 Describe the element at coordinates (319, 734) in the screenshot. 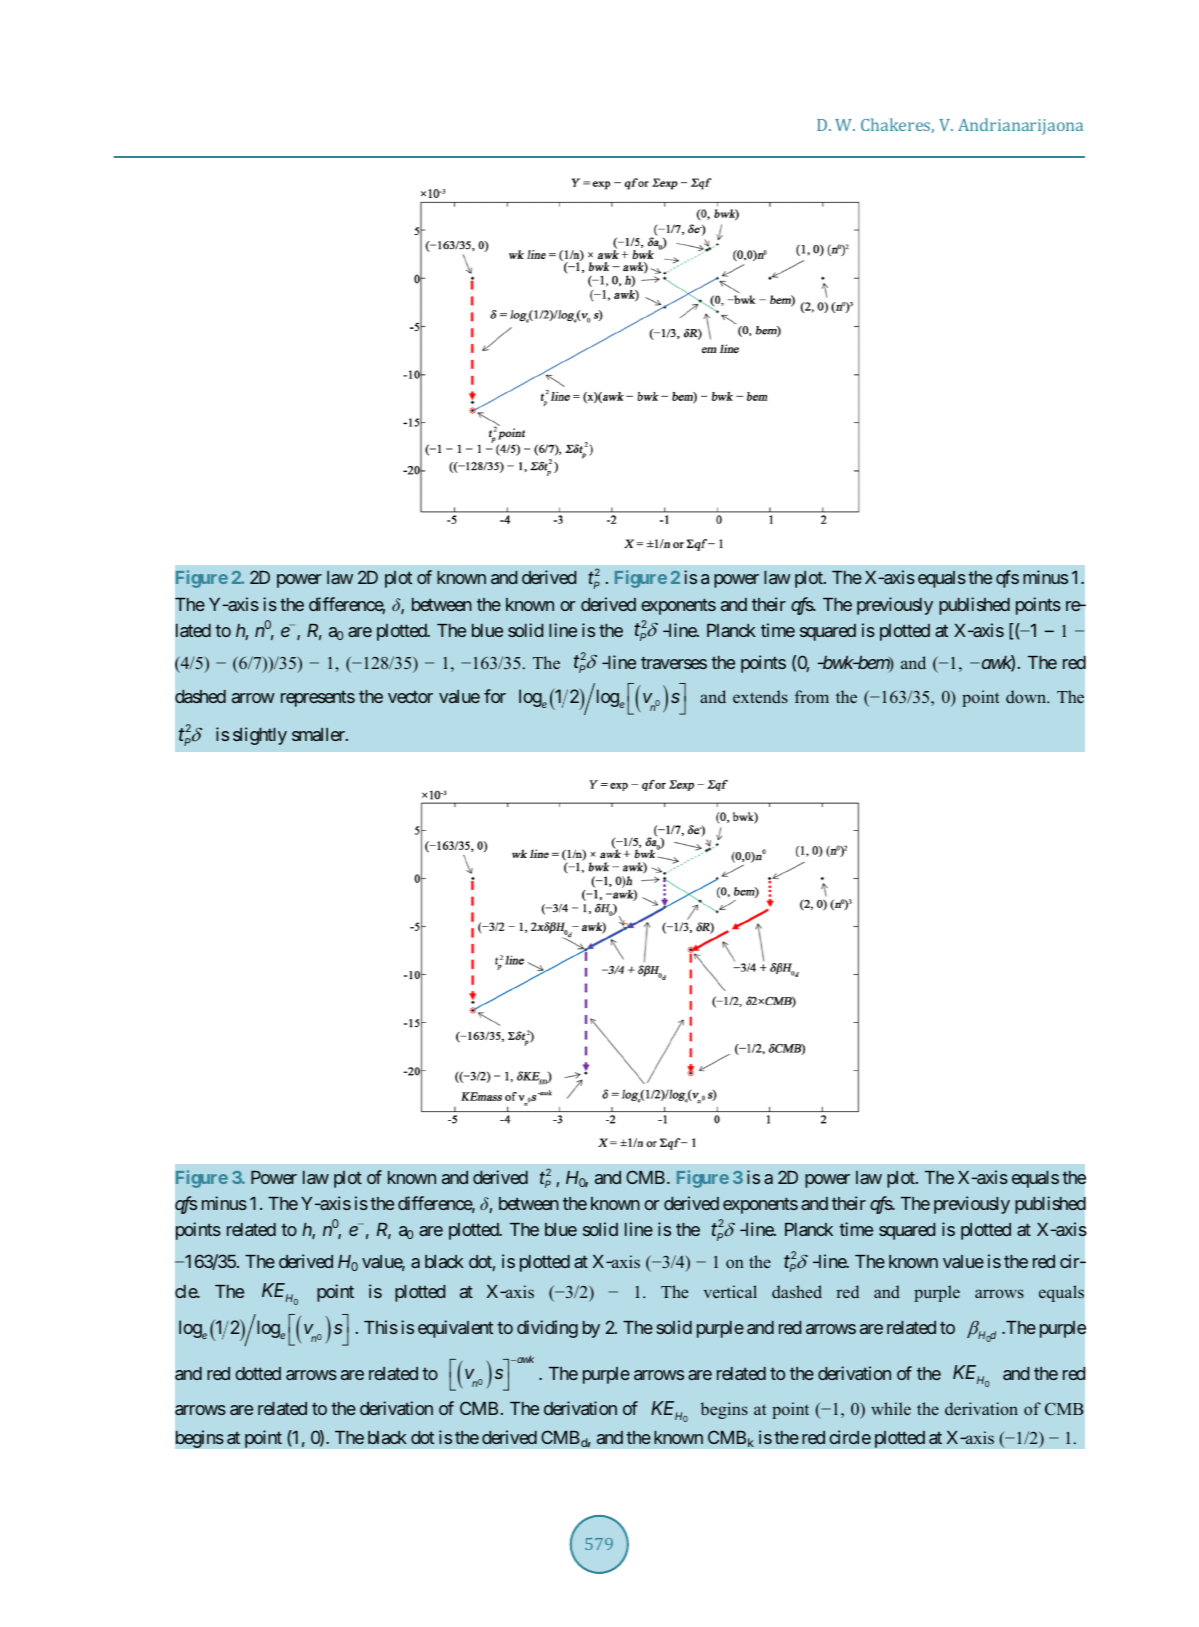

I see `smaller` at that location.
